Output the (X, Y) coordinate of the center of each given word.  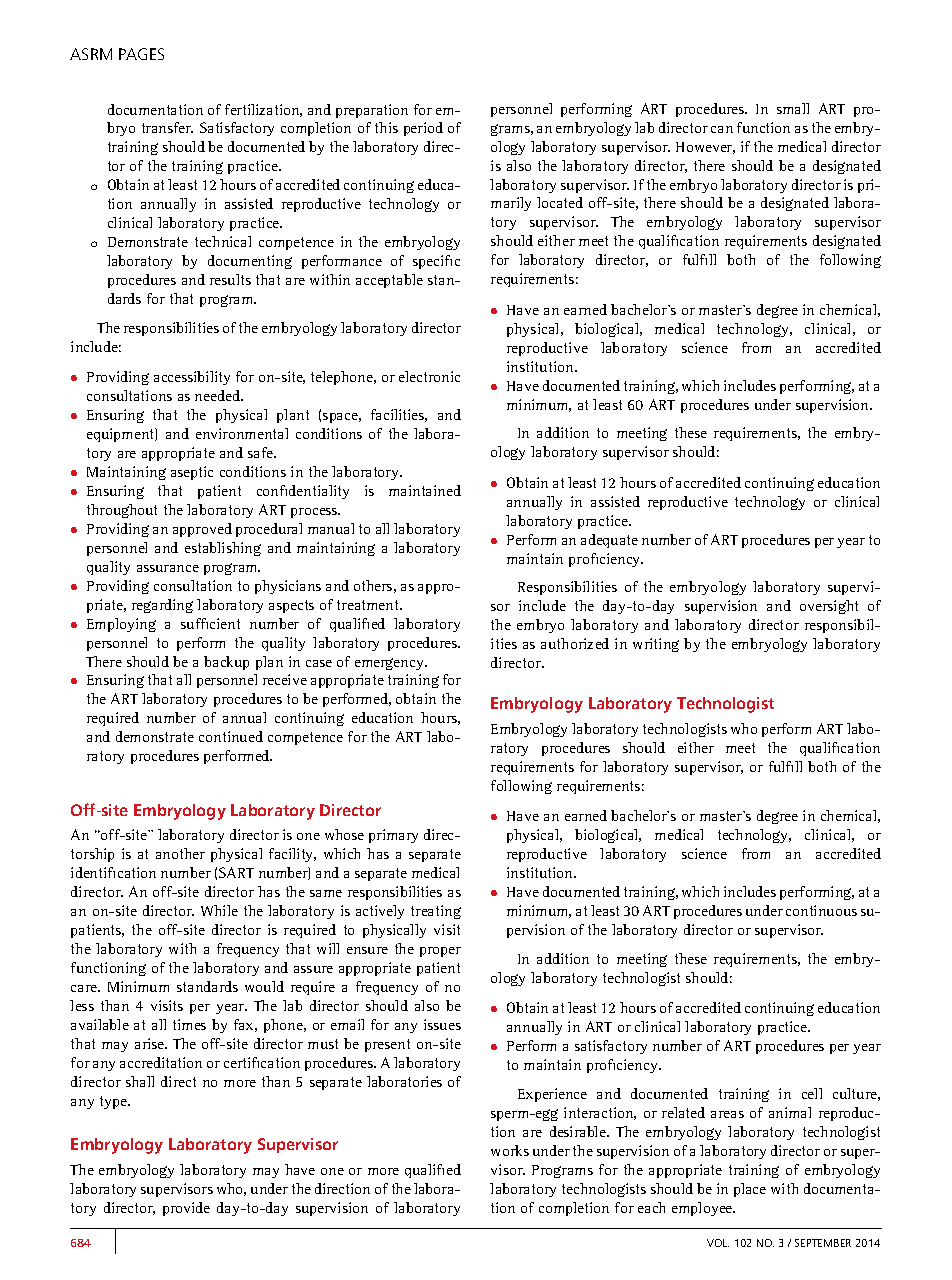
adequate (609, 541)
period (423, 129)
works (510, 1150)
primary (393, 836)
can (722, 129)
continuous (821, 910)
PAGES (141, 54)
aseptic (192, 473)
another (180, 853)
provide (186, 1209)
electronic (429, 376)
